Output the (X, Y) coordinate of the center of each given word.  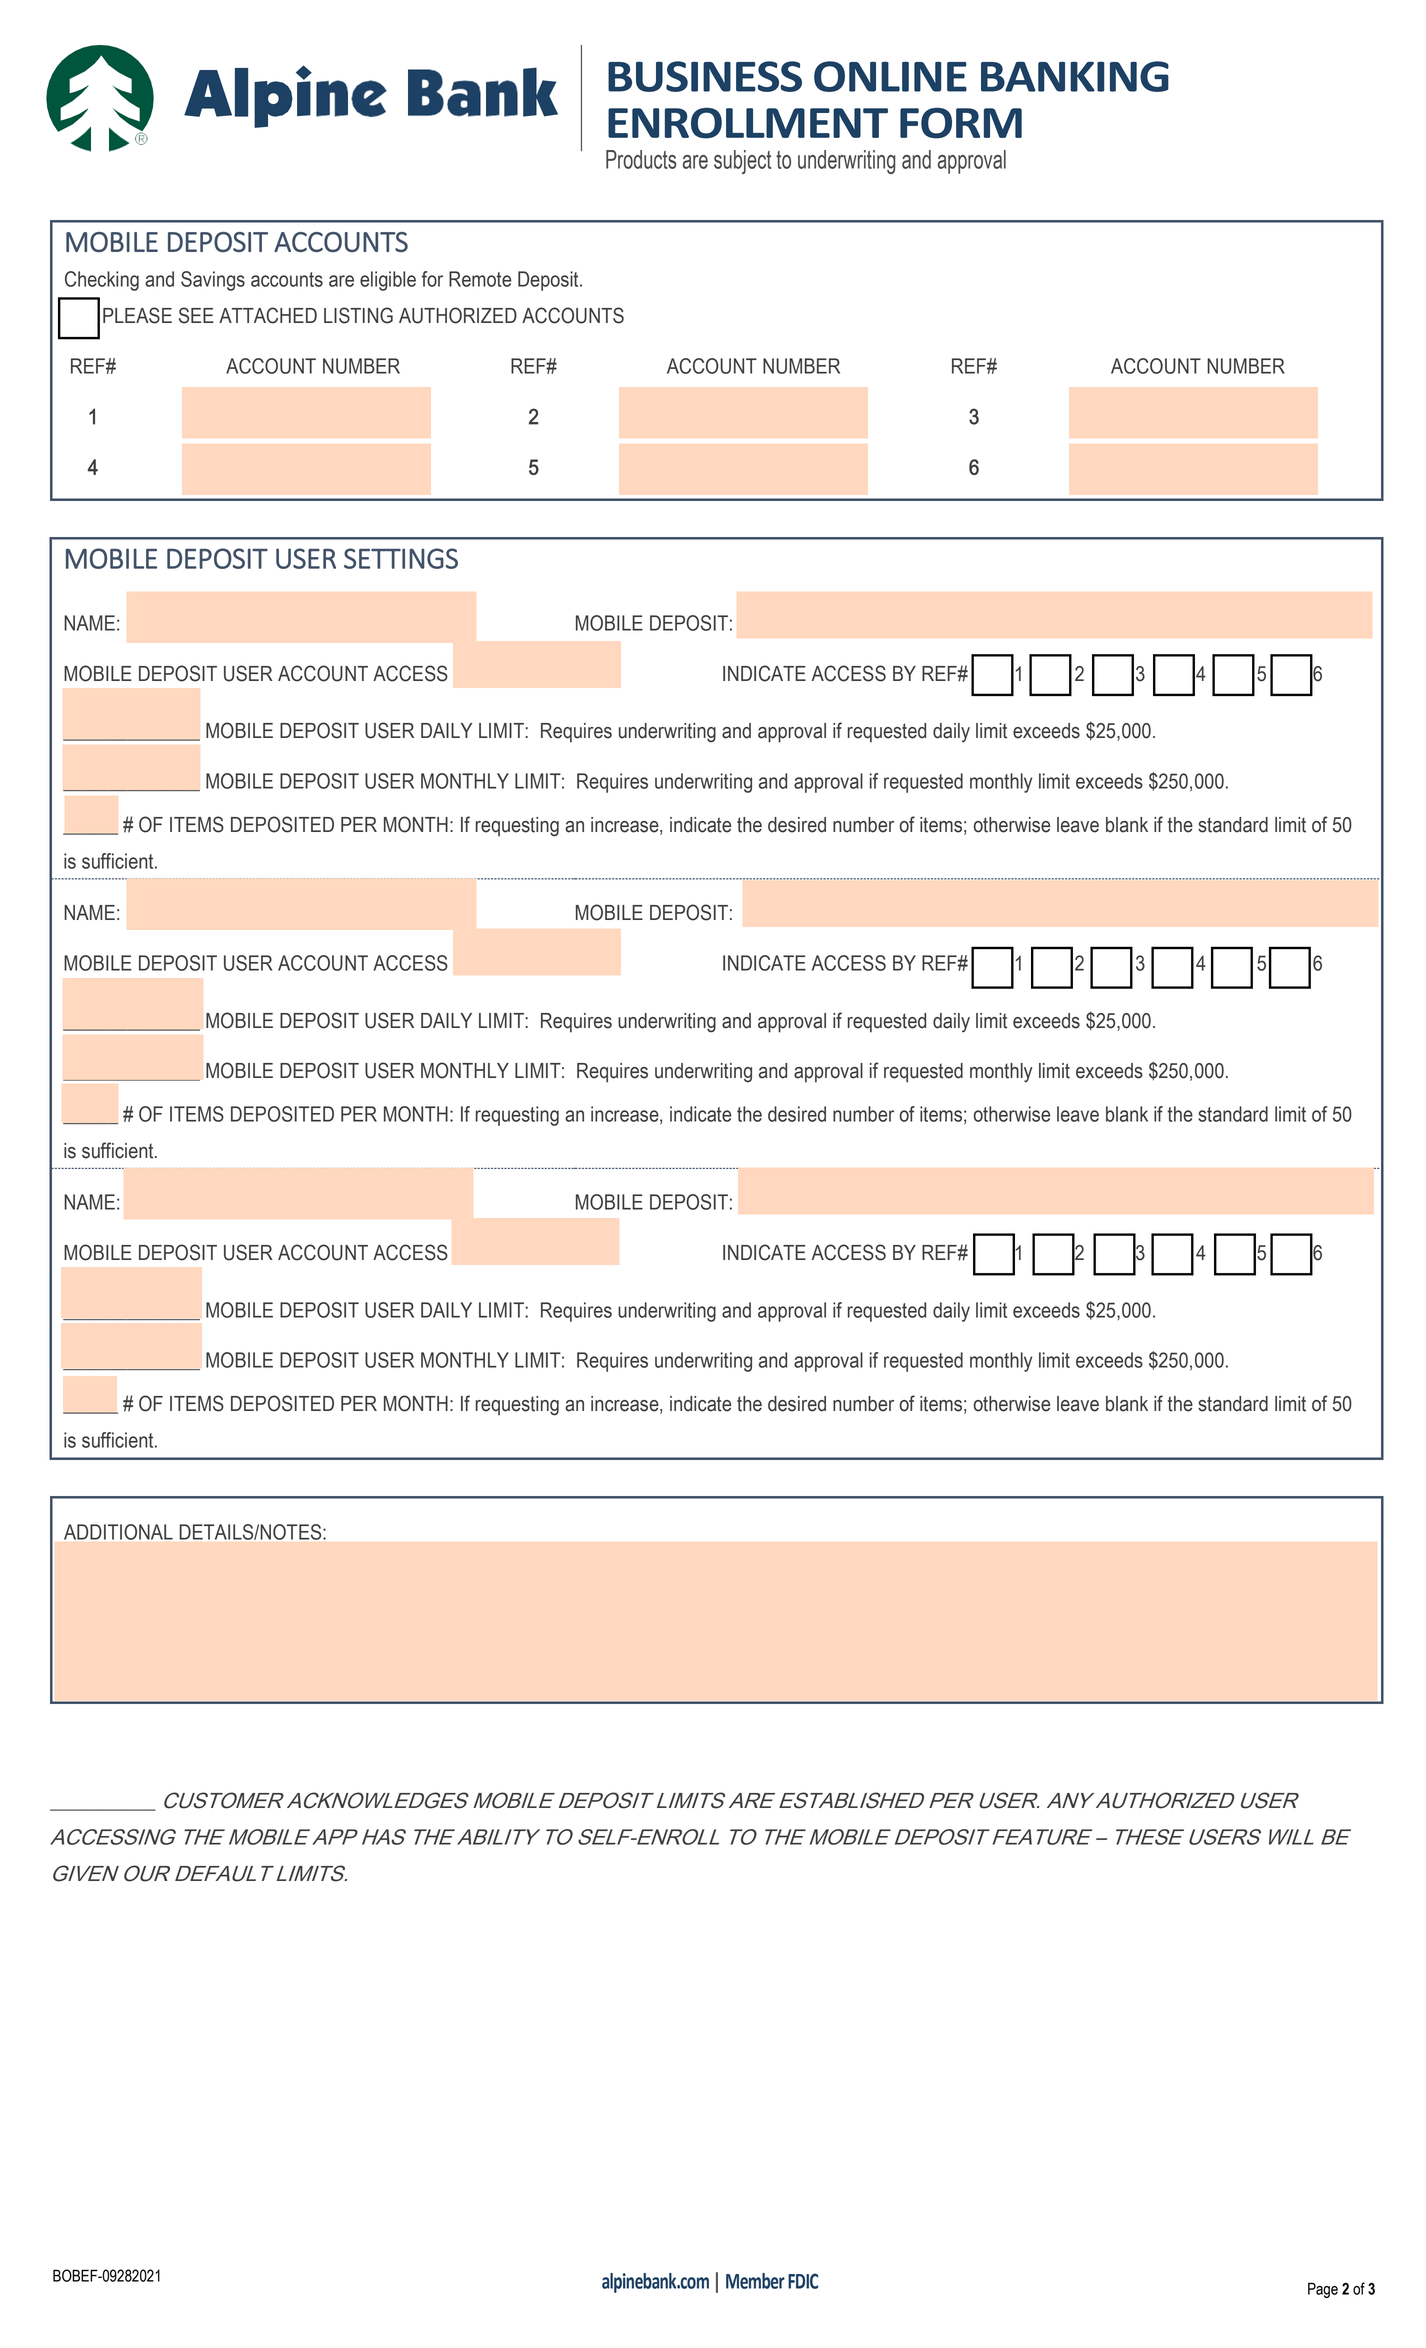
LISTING (358, 315)
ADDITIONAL (118, 1532)
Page (1323, 2290)
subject (742, 162)
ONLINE (890, 76)
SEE (196, 315)
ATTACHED (268, 315)
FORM (961, 123)
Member (755, 2281)
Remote (480, 279)
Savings (213, 281)
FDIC (803, 2281)
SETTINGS (401, 558)
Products (641, 159)
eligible (388, 281)
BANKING (1075, 76)
